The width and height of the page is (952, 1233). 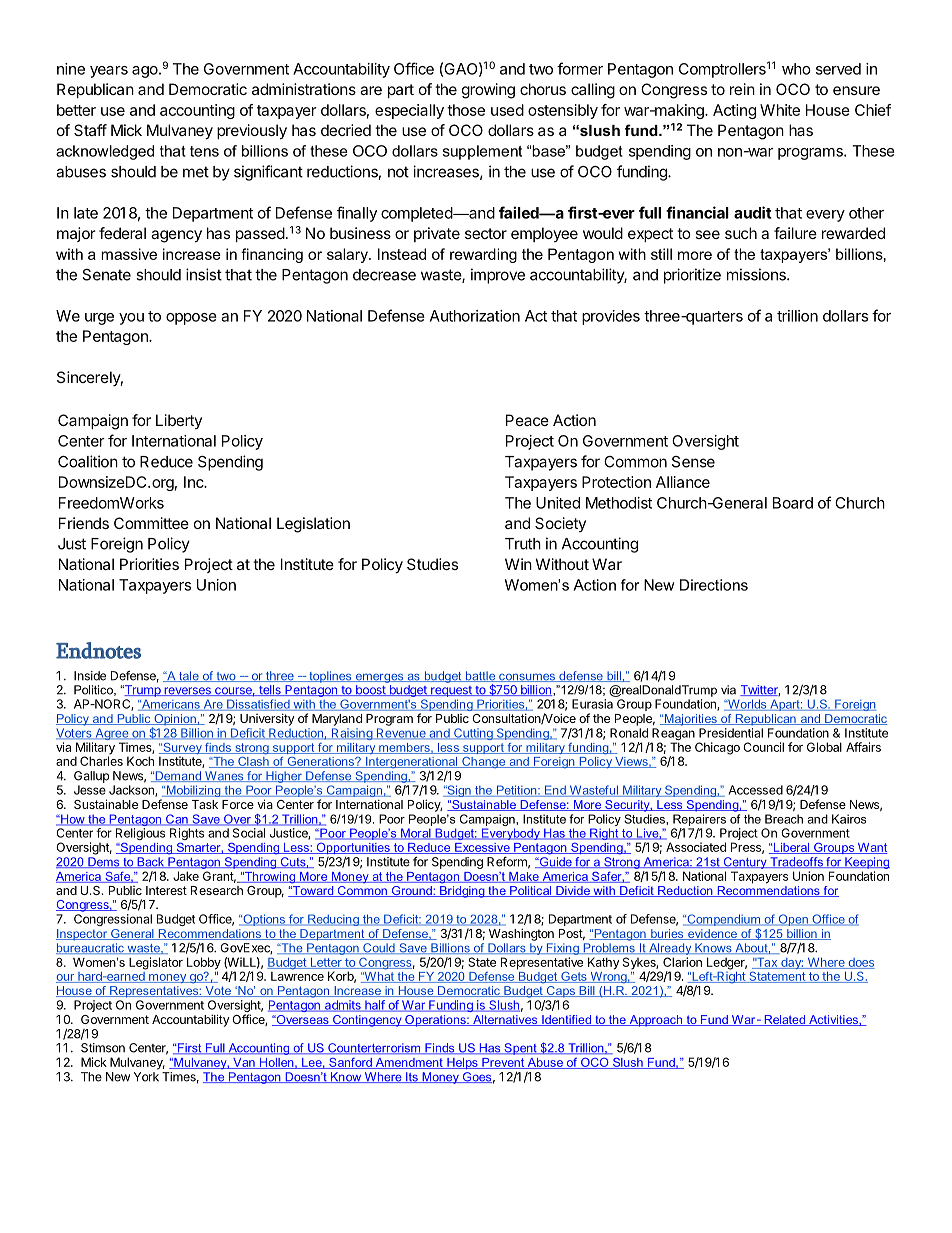 I want to click on Truth, so click(x=523, y=544).
